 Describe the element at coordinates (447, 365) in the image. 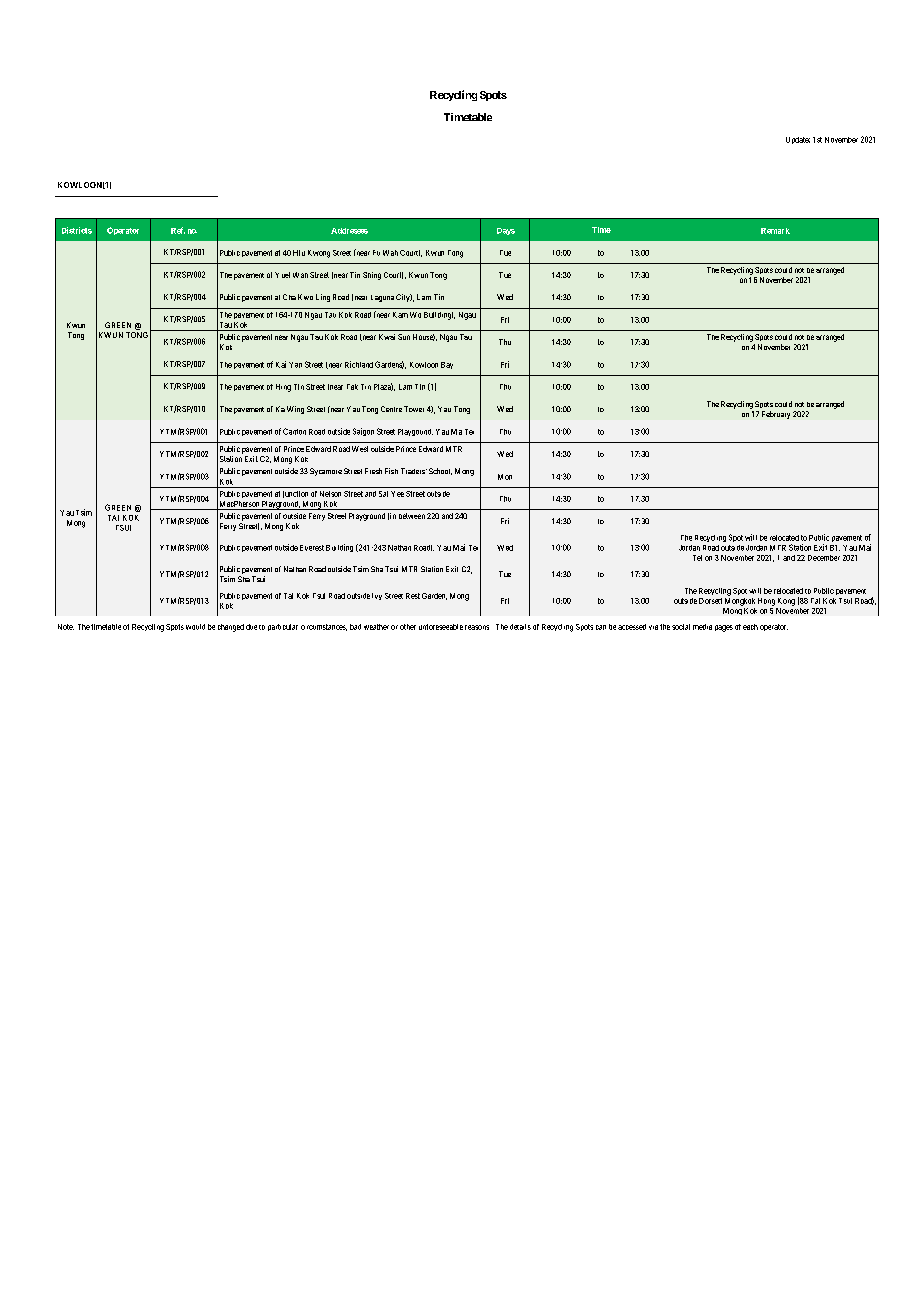

I see `Bay` at that location.
